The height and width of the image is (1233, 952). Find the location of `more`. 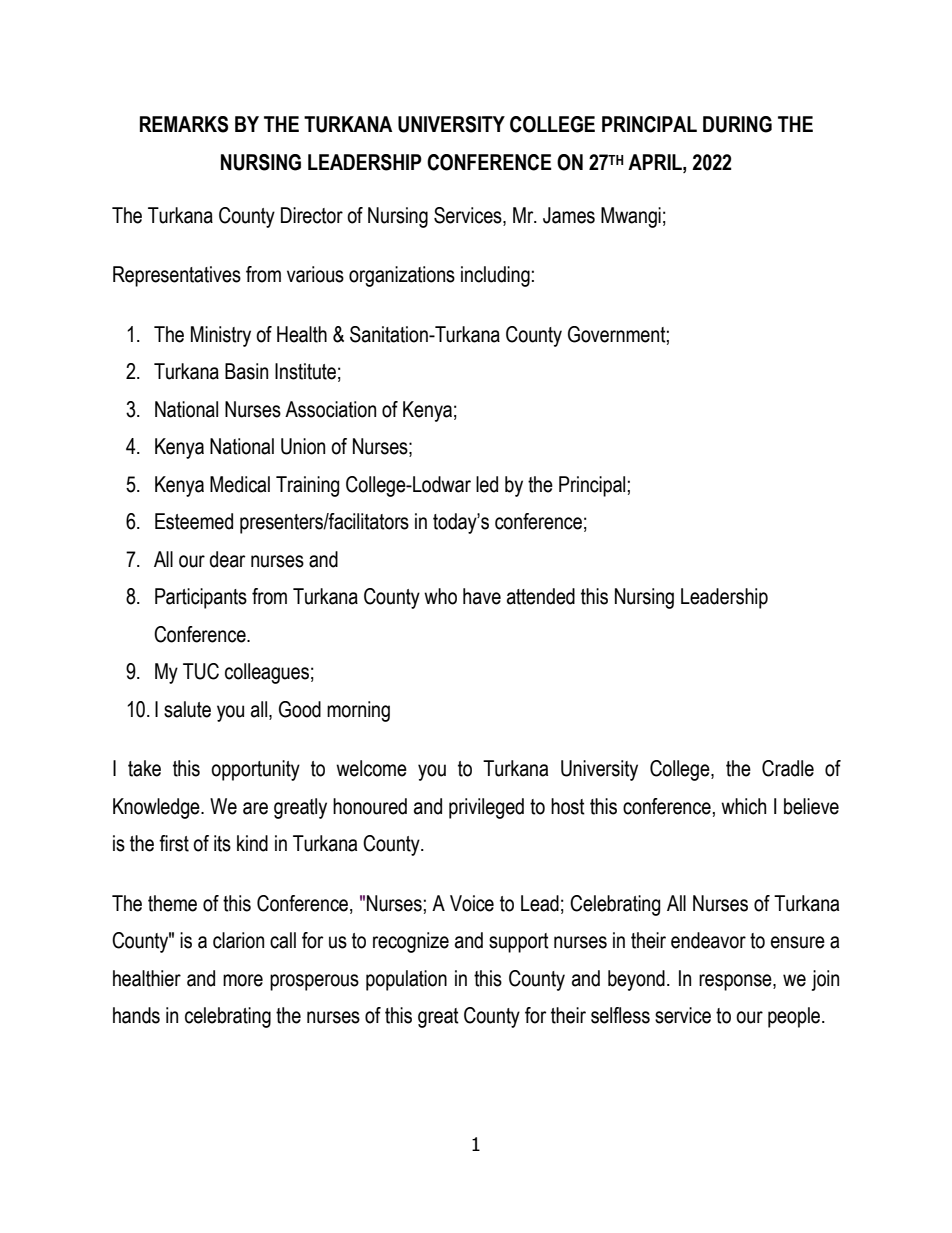

more is located at coordinates (243, 980).
